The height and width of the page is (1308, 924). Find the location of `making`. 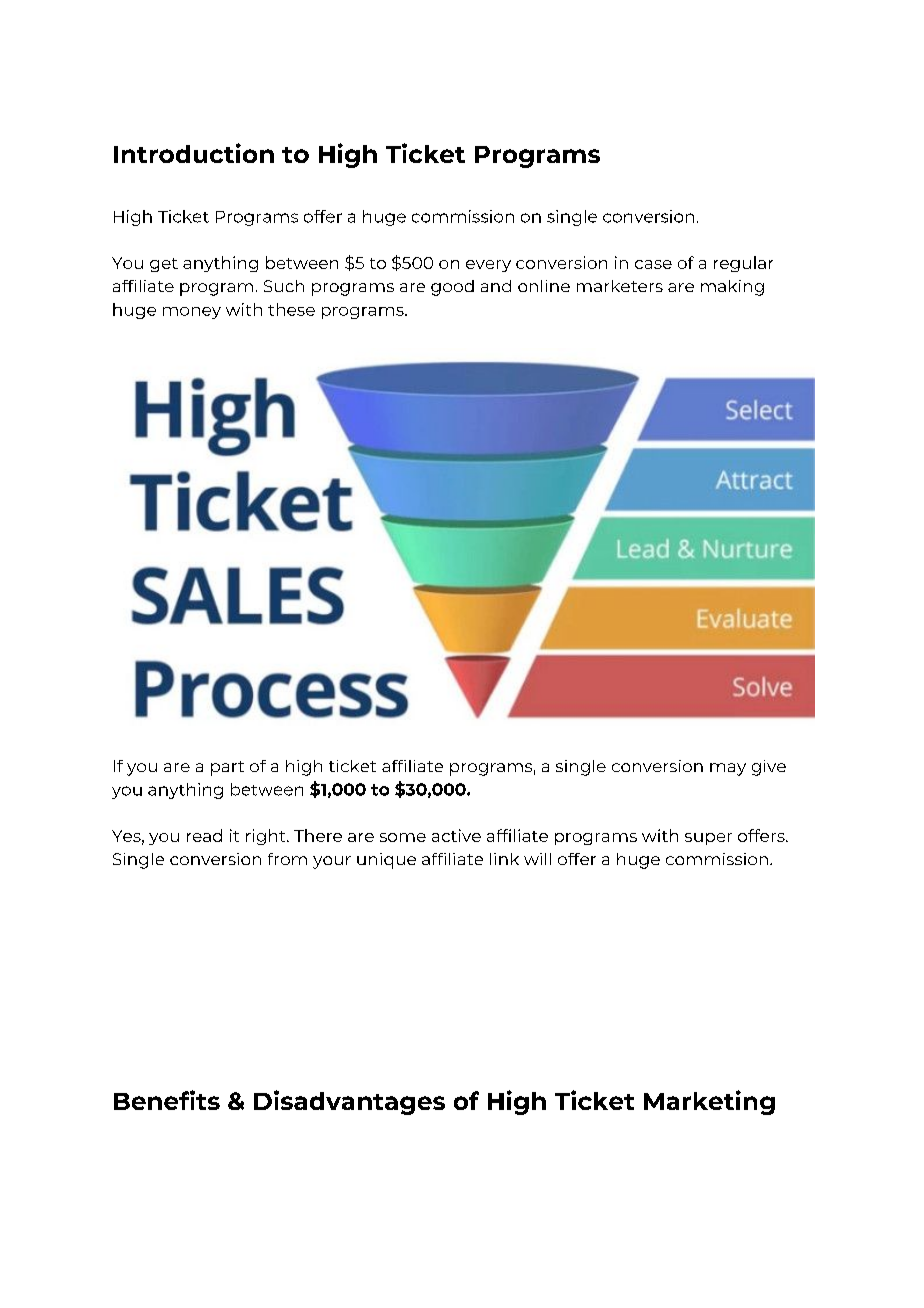

making is located at coordinates (732, 288).
